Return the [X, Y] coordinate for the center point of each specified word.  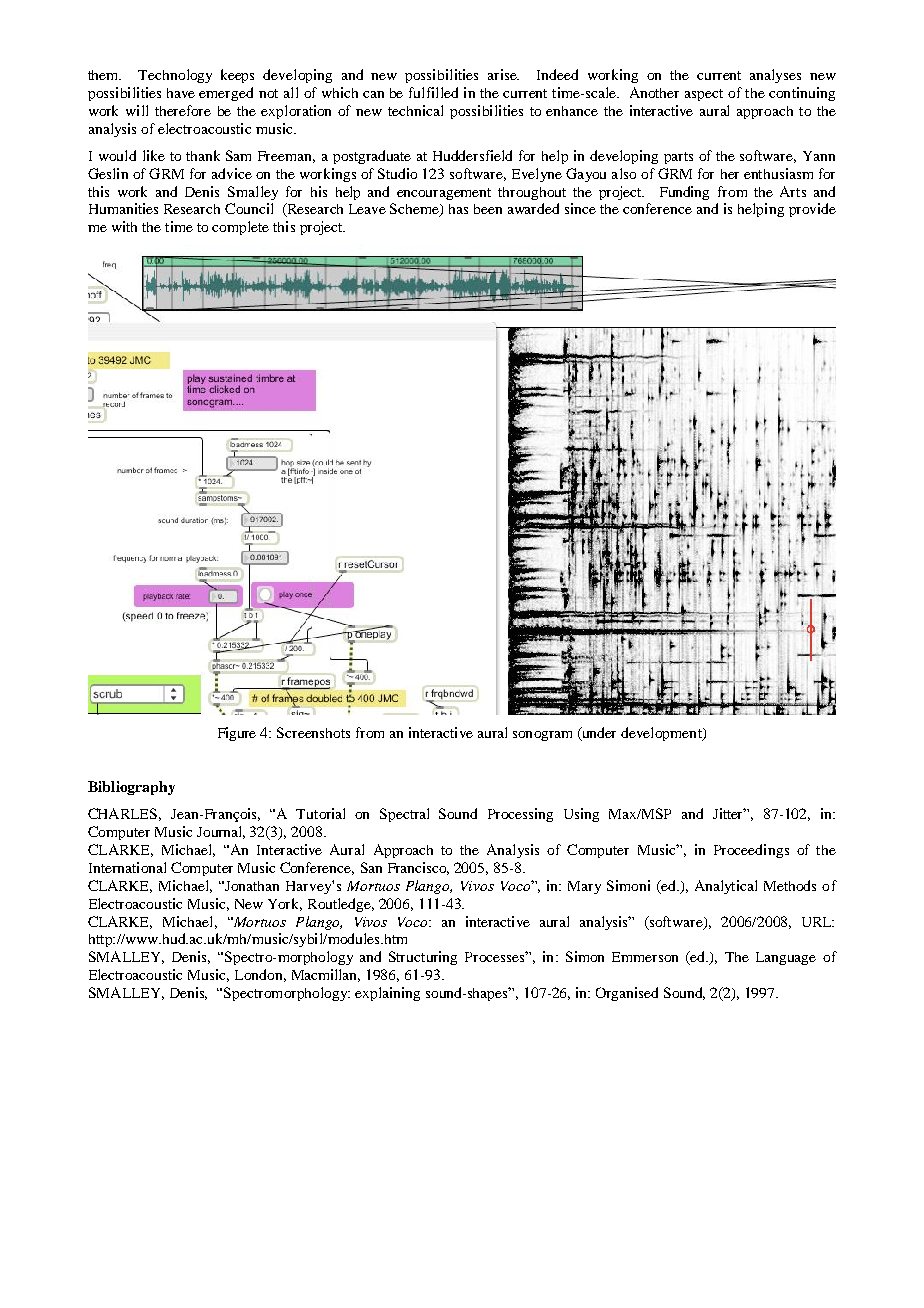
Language [786, 958]
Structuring [423, 958]
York [285, 904]
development [662, 734]
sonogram [542, 736]
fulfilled [433, 92]
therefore [183, 110]
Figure [237, 734]
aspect [704, 95]
